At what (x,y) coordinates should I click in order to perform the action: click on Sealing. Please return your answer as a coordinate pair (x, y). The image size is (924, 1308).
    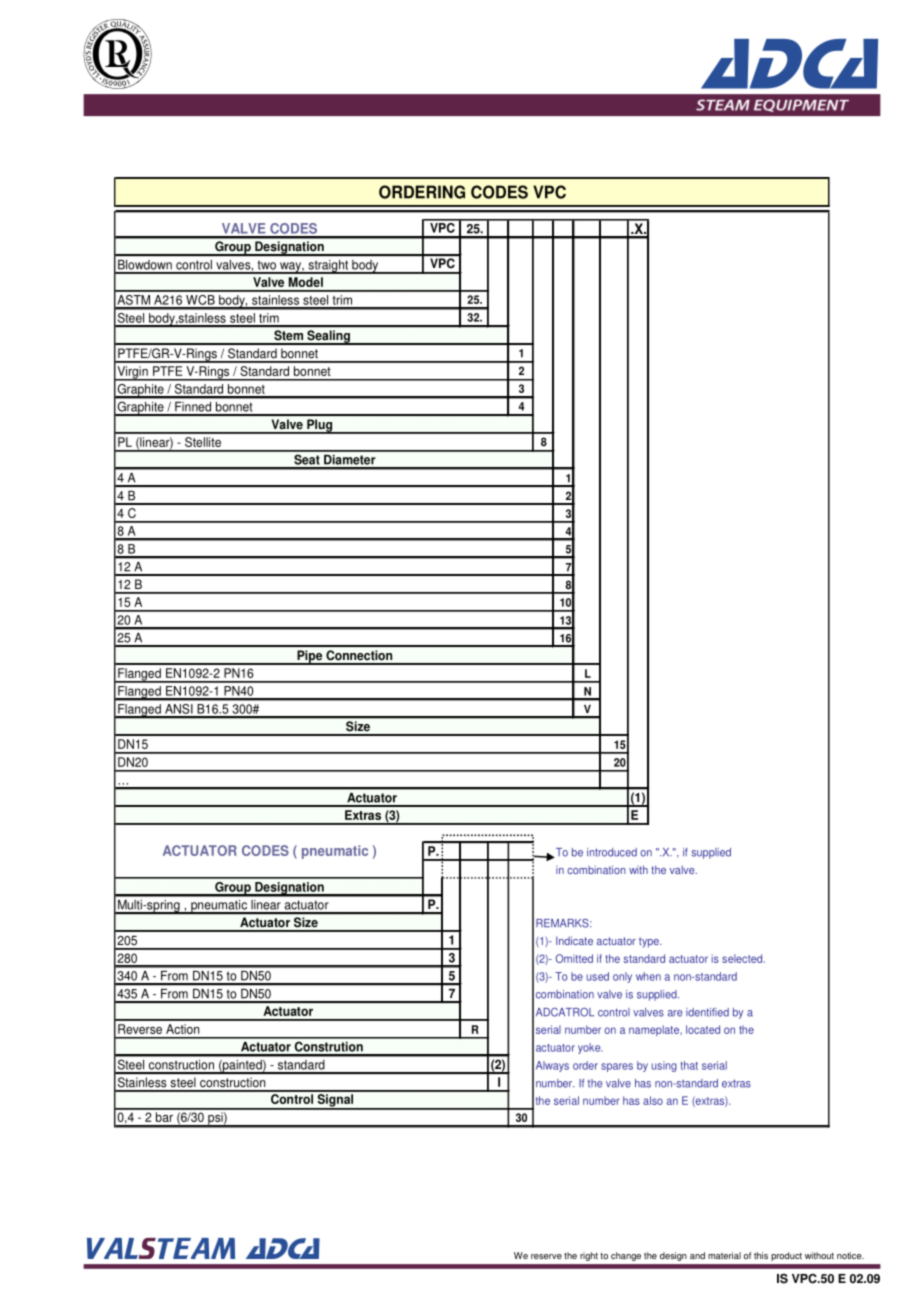
    Looking at the image, I should click on (328, 337).
